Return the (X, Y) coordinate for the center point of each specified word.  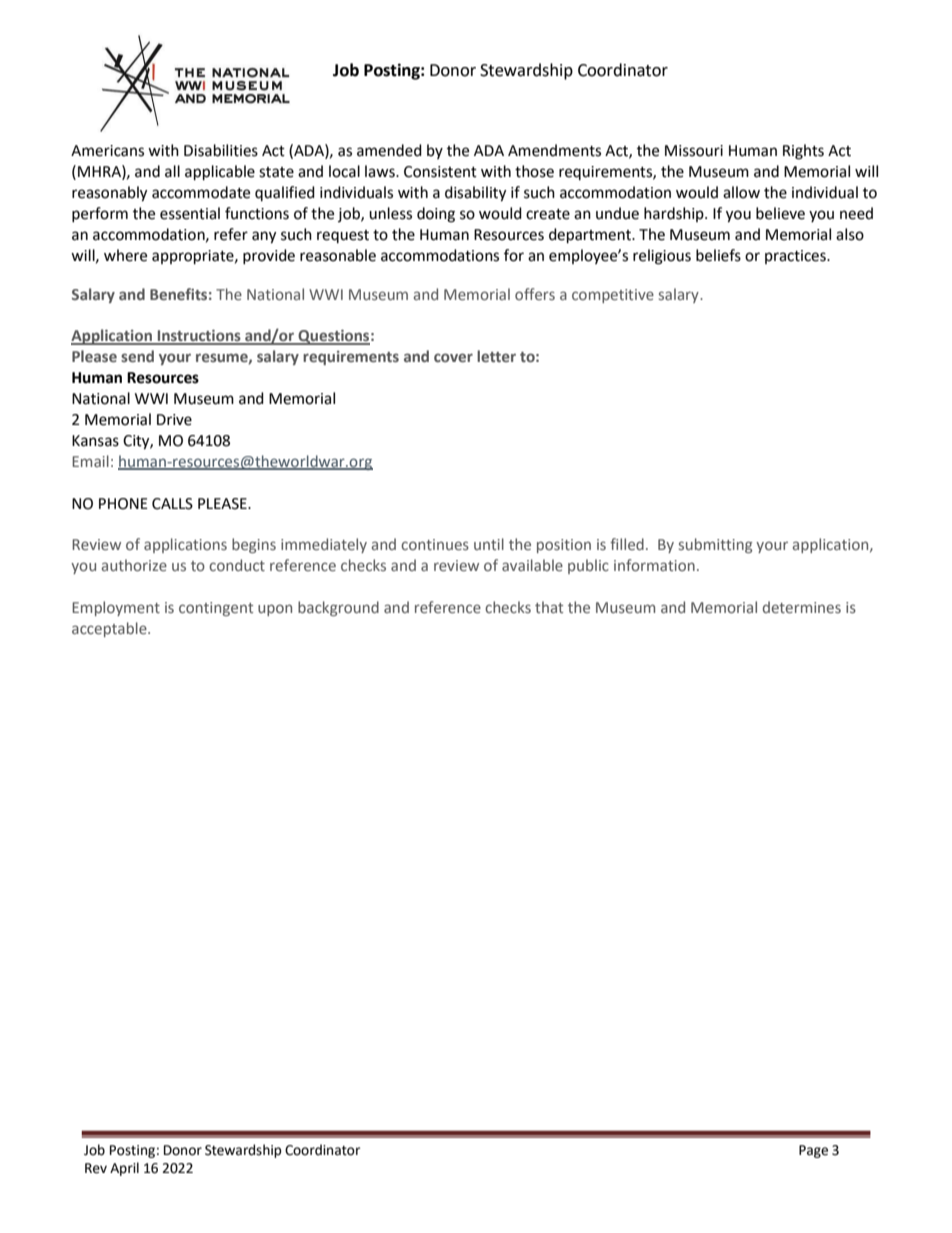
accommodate (201, 192)
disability (475, 194)
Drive (174, 420)
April (124, 1169)
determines (802, 607)
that (549, 607)
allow (741, 192)
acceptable (110, 629)
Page (813, 1151)
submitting (716, 545)
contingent (216, 609)
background (338, 608)
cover (453, 357)
